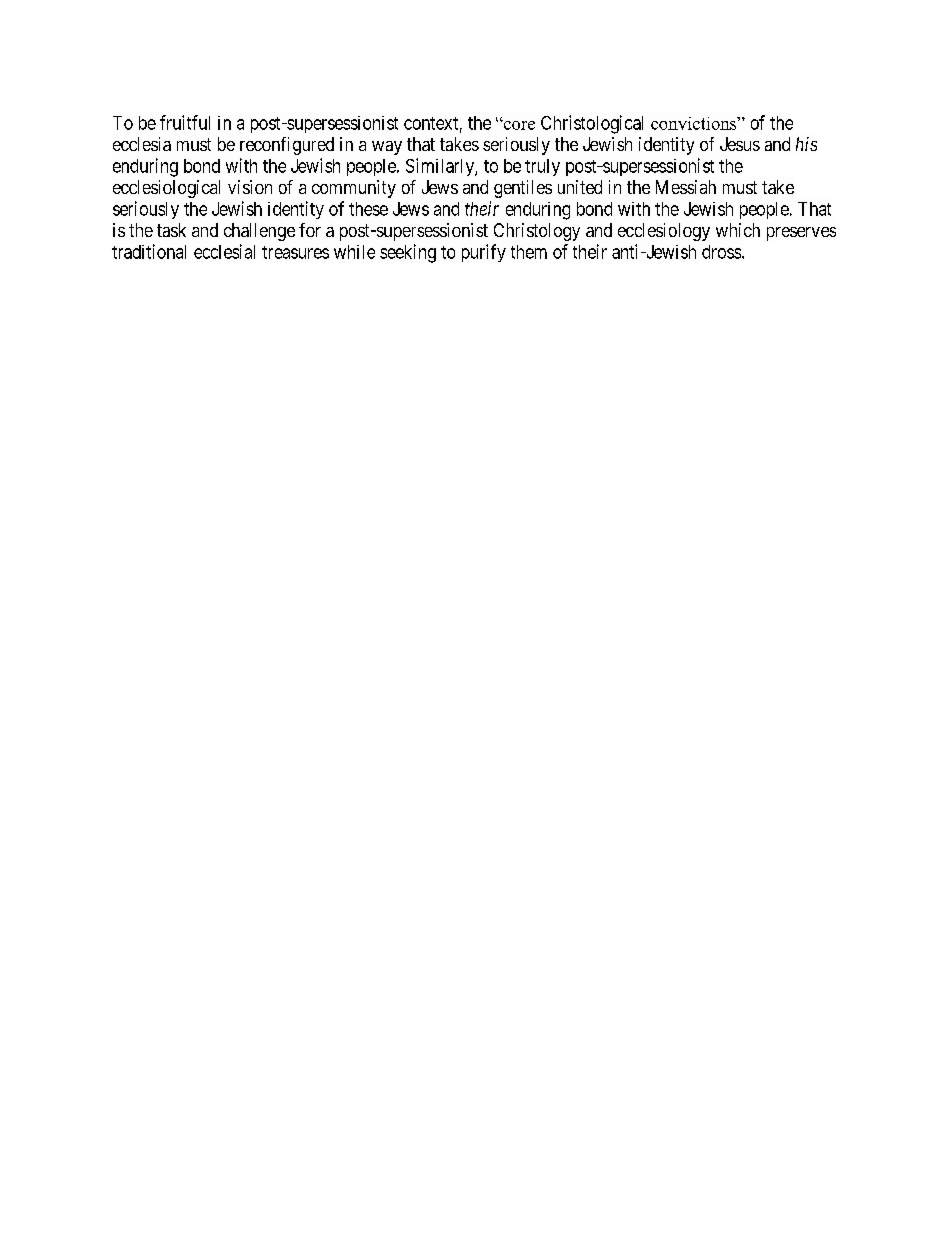  Describe the element at coordinates (185, 122) in the screenshot. I see `fruitful` at that location.
